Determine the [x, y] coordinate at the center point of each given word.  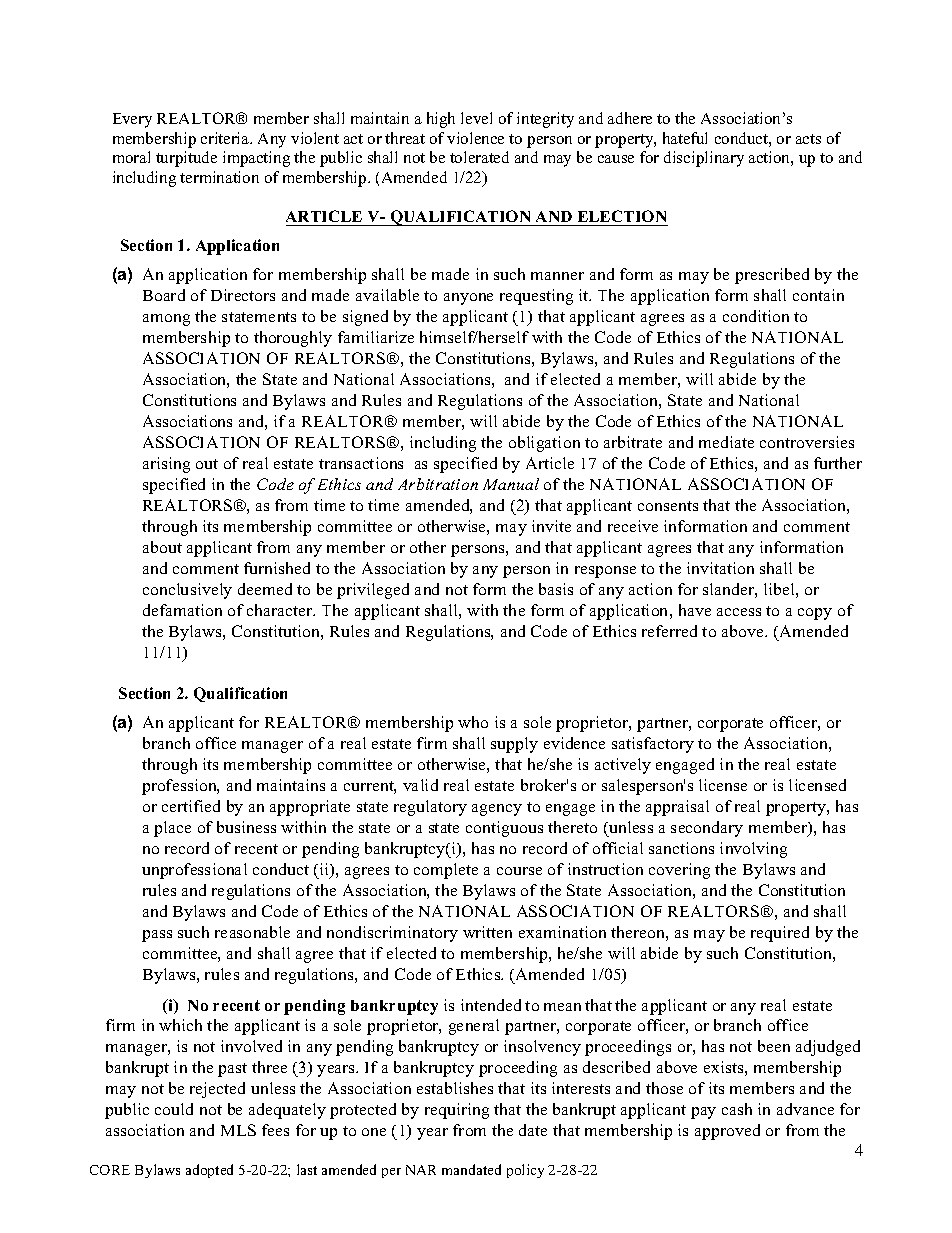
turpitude [186, 159]
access [739, 612]
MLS [238, 1130]
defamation [182, 610]
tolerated [479, 157]
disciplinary [704, 159]
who [473, 722]
